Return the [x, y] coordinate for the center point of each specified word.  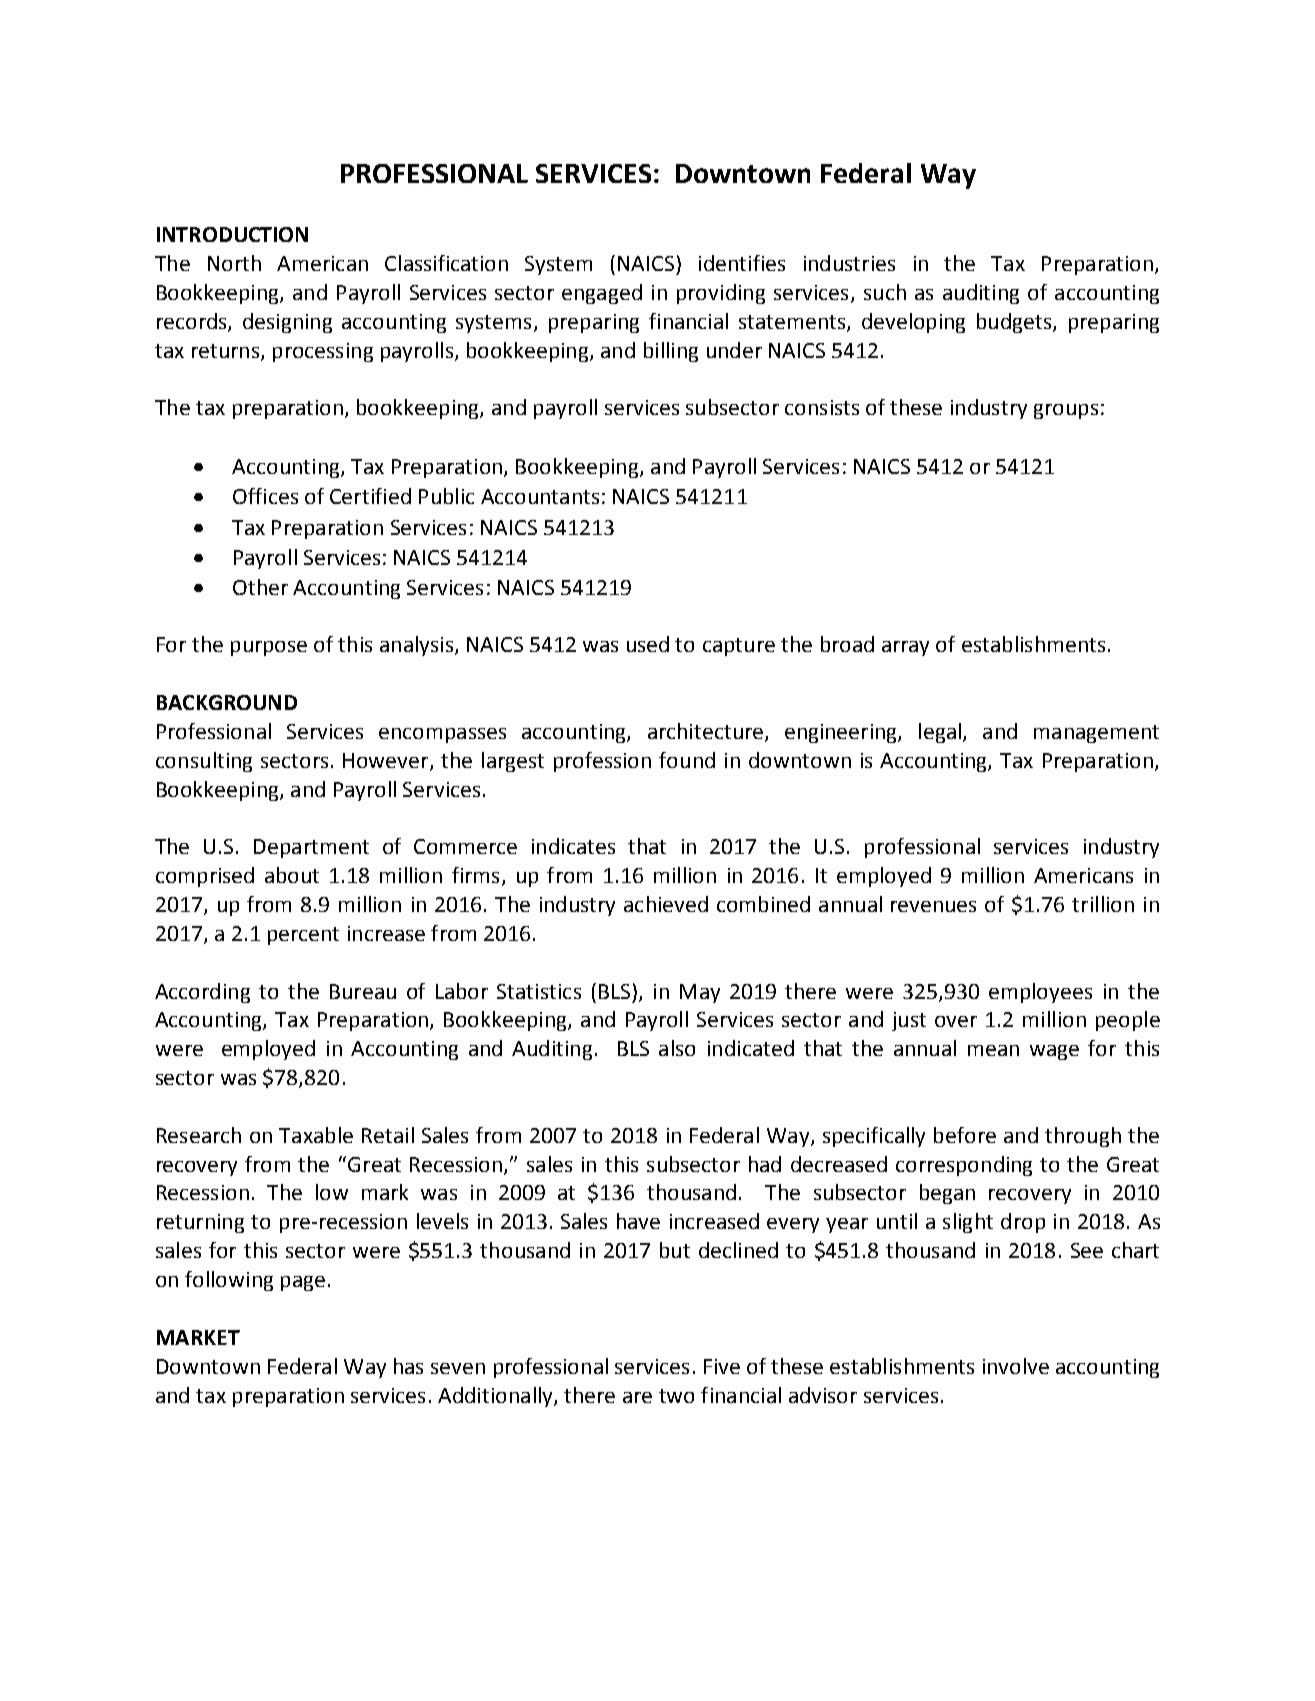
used [648, 644]
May [700, 993]
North [234, 263]
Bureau [363, 991]
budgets [1015, 323]
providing [721, 294]
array [905, 648]
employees [1040, 993]
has [408, 1366]
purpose [269, 648]
